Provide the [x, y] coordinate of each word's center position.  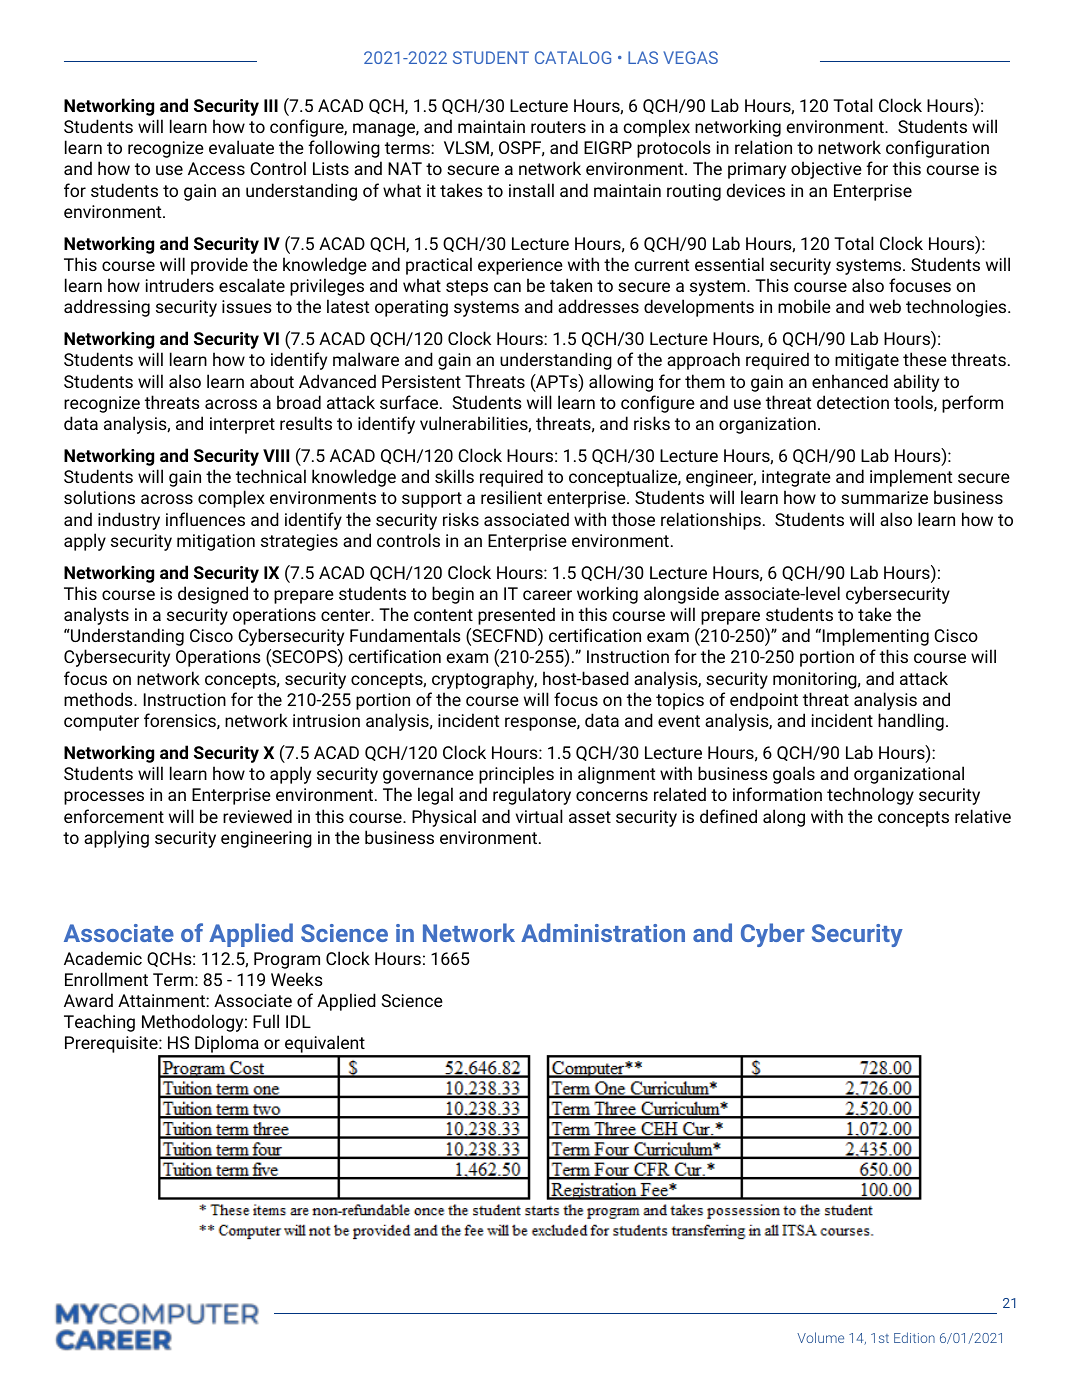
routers [558, 127]
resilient [511, 497]
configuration [937, 149]
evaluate [241, 147]
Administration [603, 932]
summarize [884, 497]
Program [287, 960]
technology [870, 796]
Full [266, 1021]
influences [205, 519]
